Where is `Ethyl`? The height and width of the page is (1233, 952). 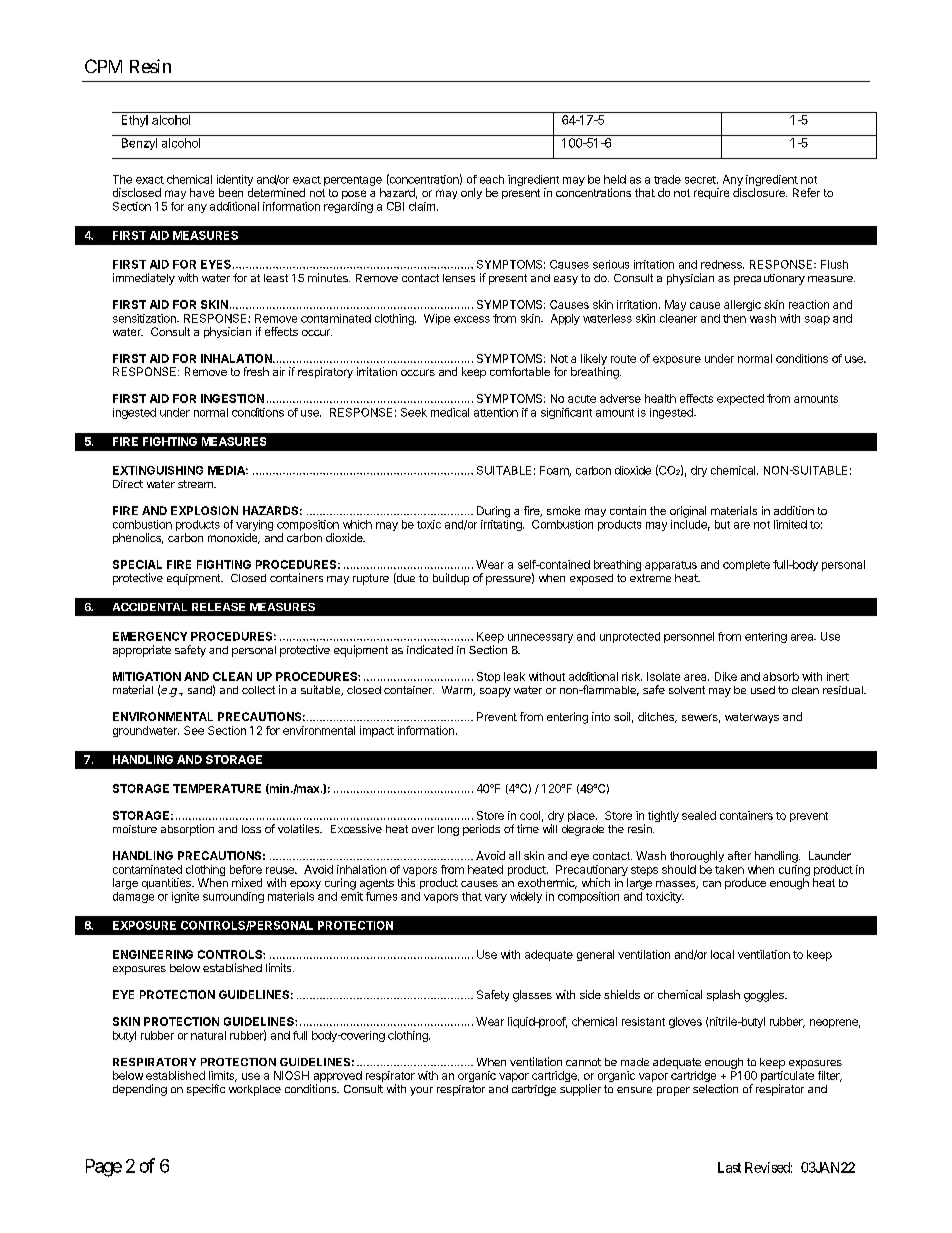
Ethyl is located at coordinates (135, 121).
